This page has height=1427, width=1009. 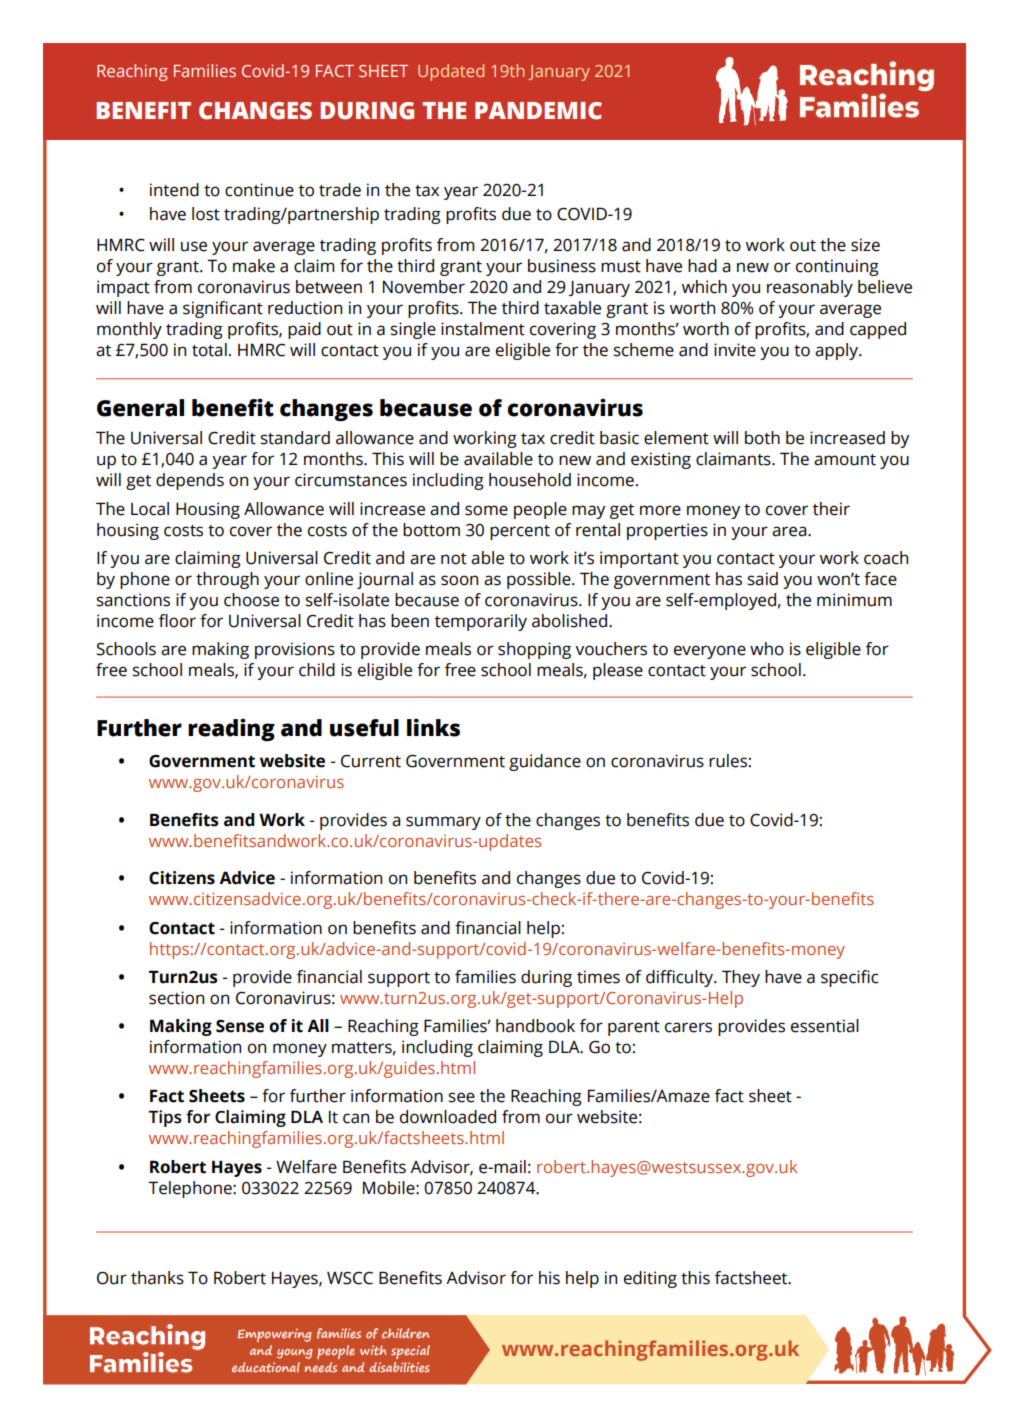 What do you see at coordinates (865, 245) in the page?
I see `size` at bounding box center [865, 245].
